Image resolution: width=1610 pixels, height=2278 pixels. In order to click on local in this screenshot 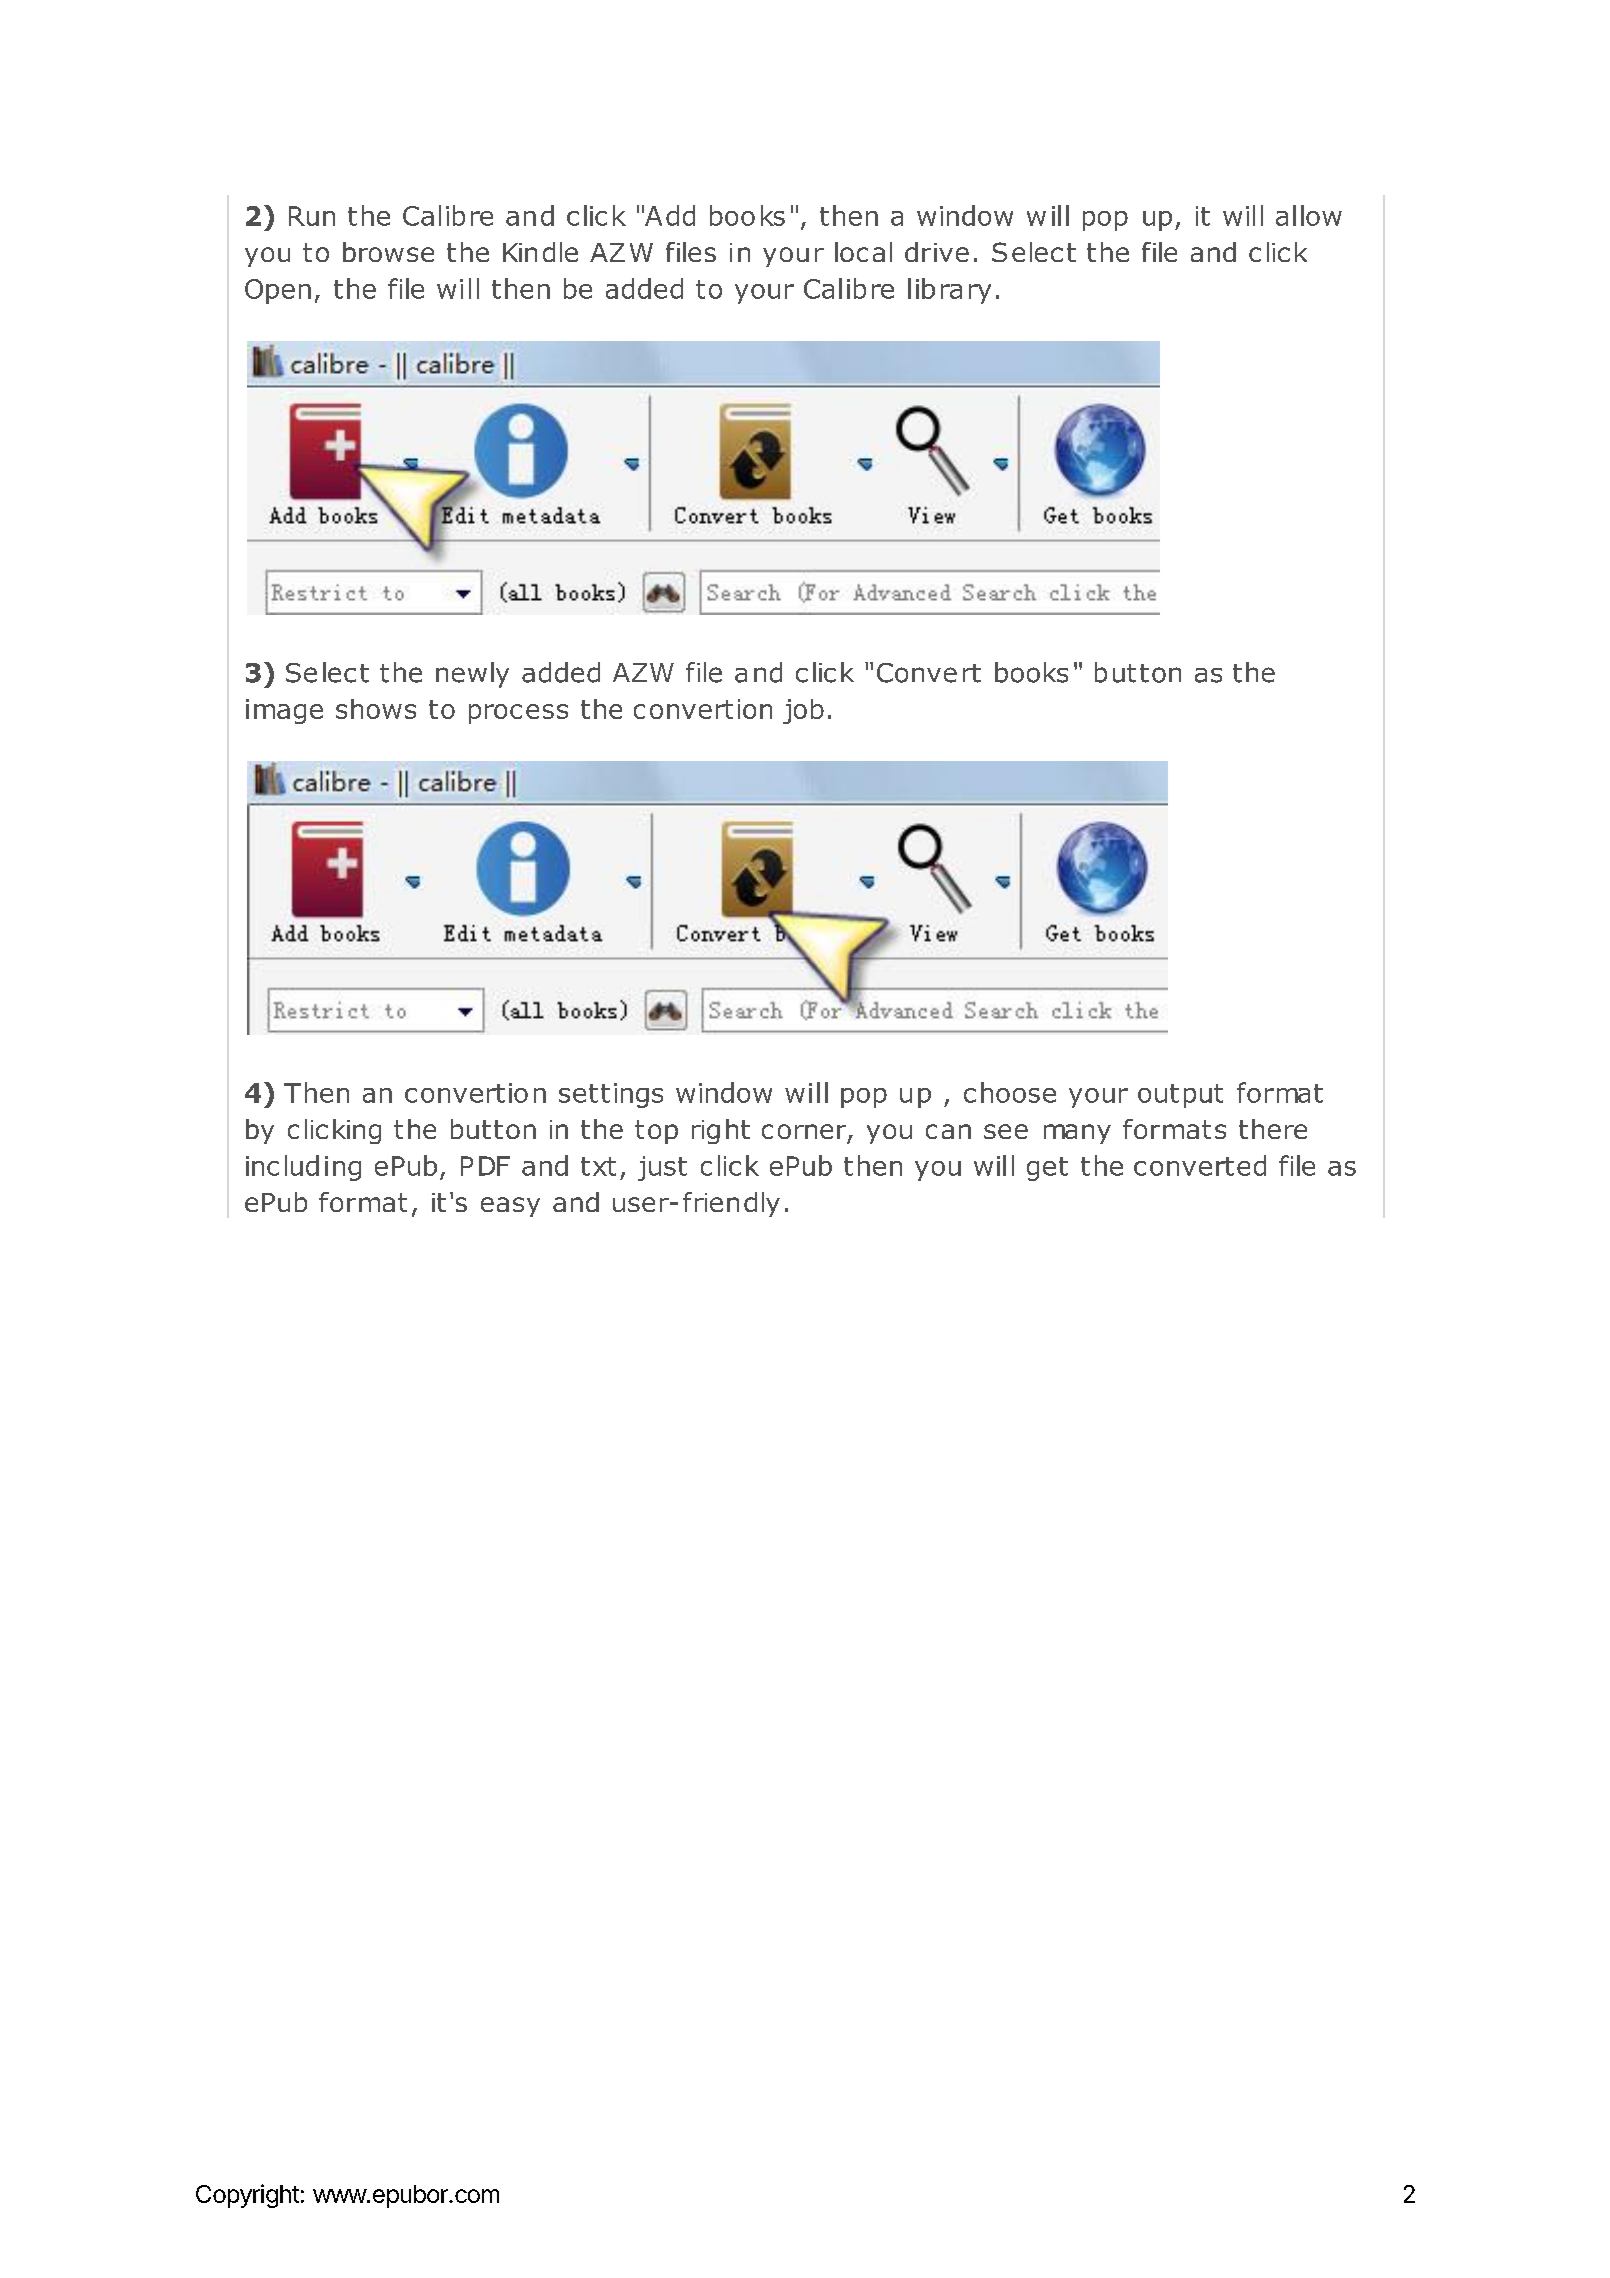, I will do `click(863, 252)`.
